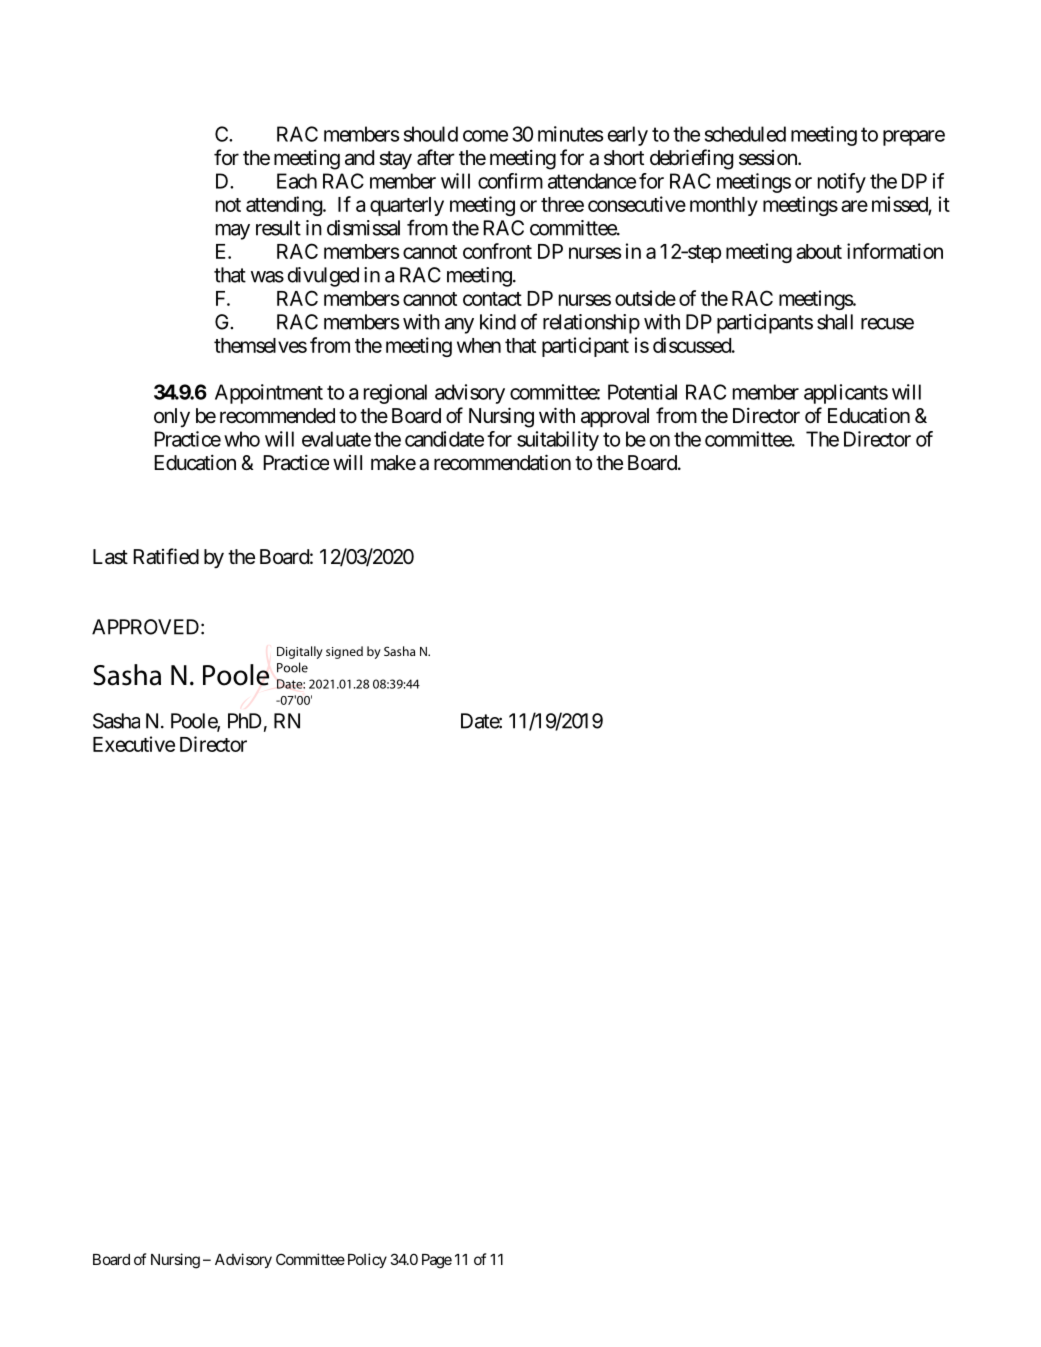  What do you see at coordinates (502, 462) in the document?
I see `recommendation` at bounding box center [502, 462].
